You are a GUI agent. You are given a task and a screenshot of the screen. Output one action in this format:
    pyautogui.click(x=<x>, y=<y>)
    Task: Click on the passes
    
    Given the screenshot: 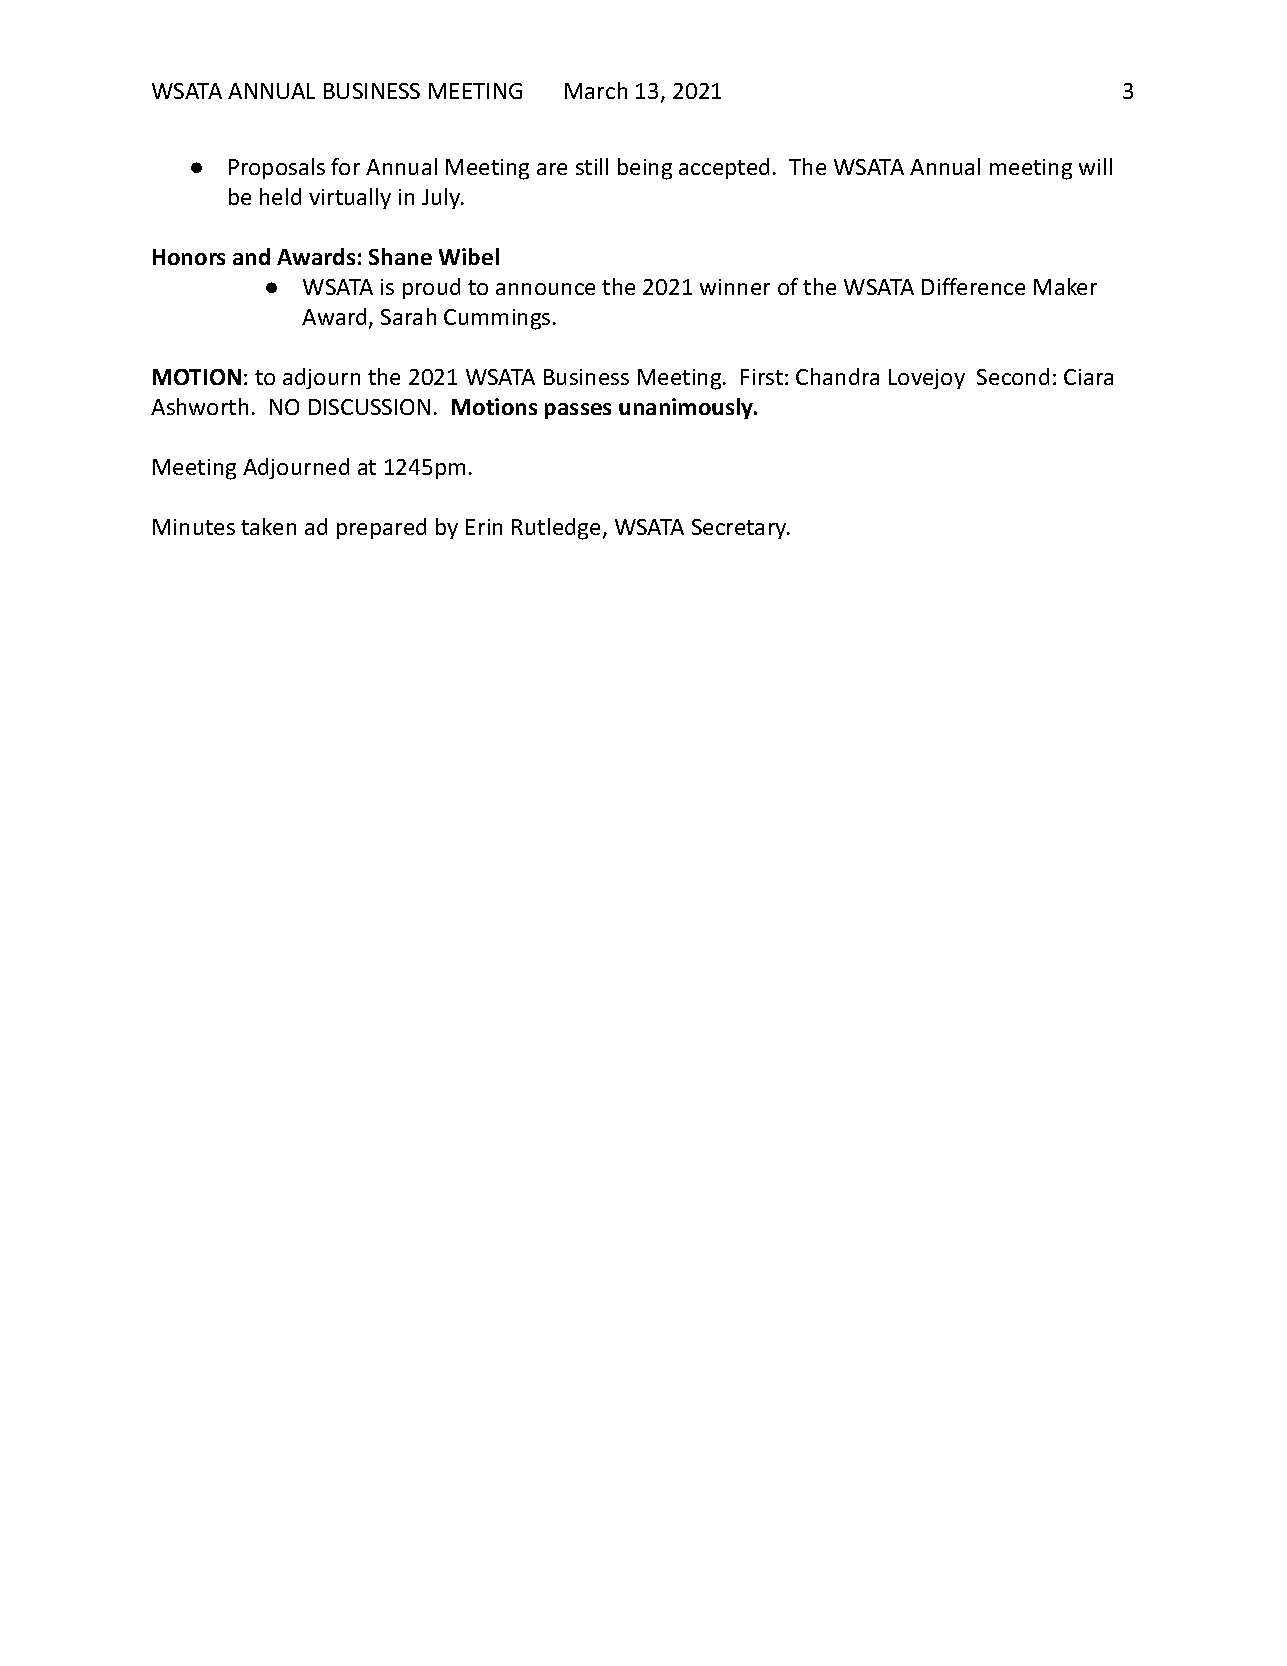 What is the action you would take?
    pyautogui.click(x=578, y=411)
